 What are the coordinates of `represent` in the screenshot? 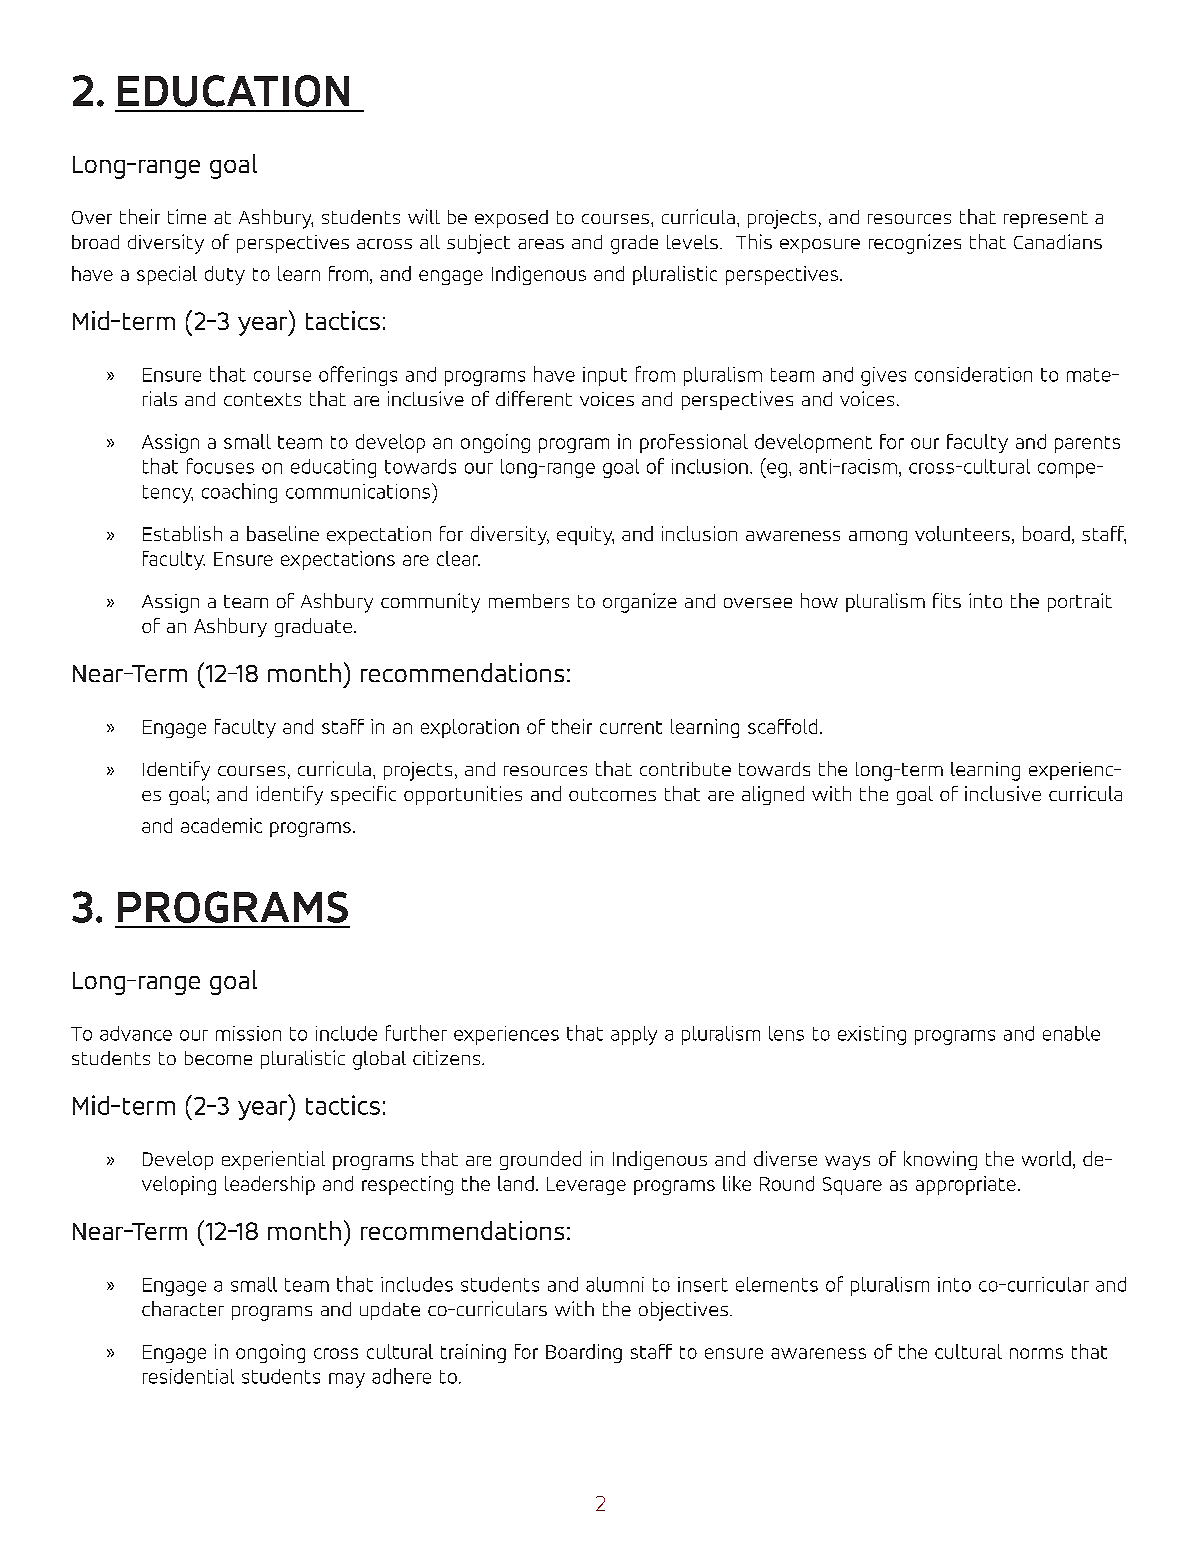 It's located at (1046, 219).
